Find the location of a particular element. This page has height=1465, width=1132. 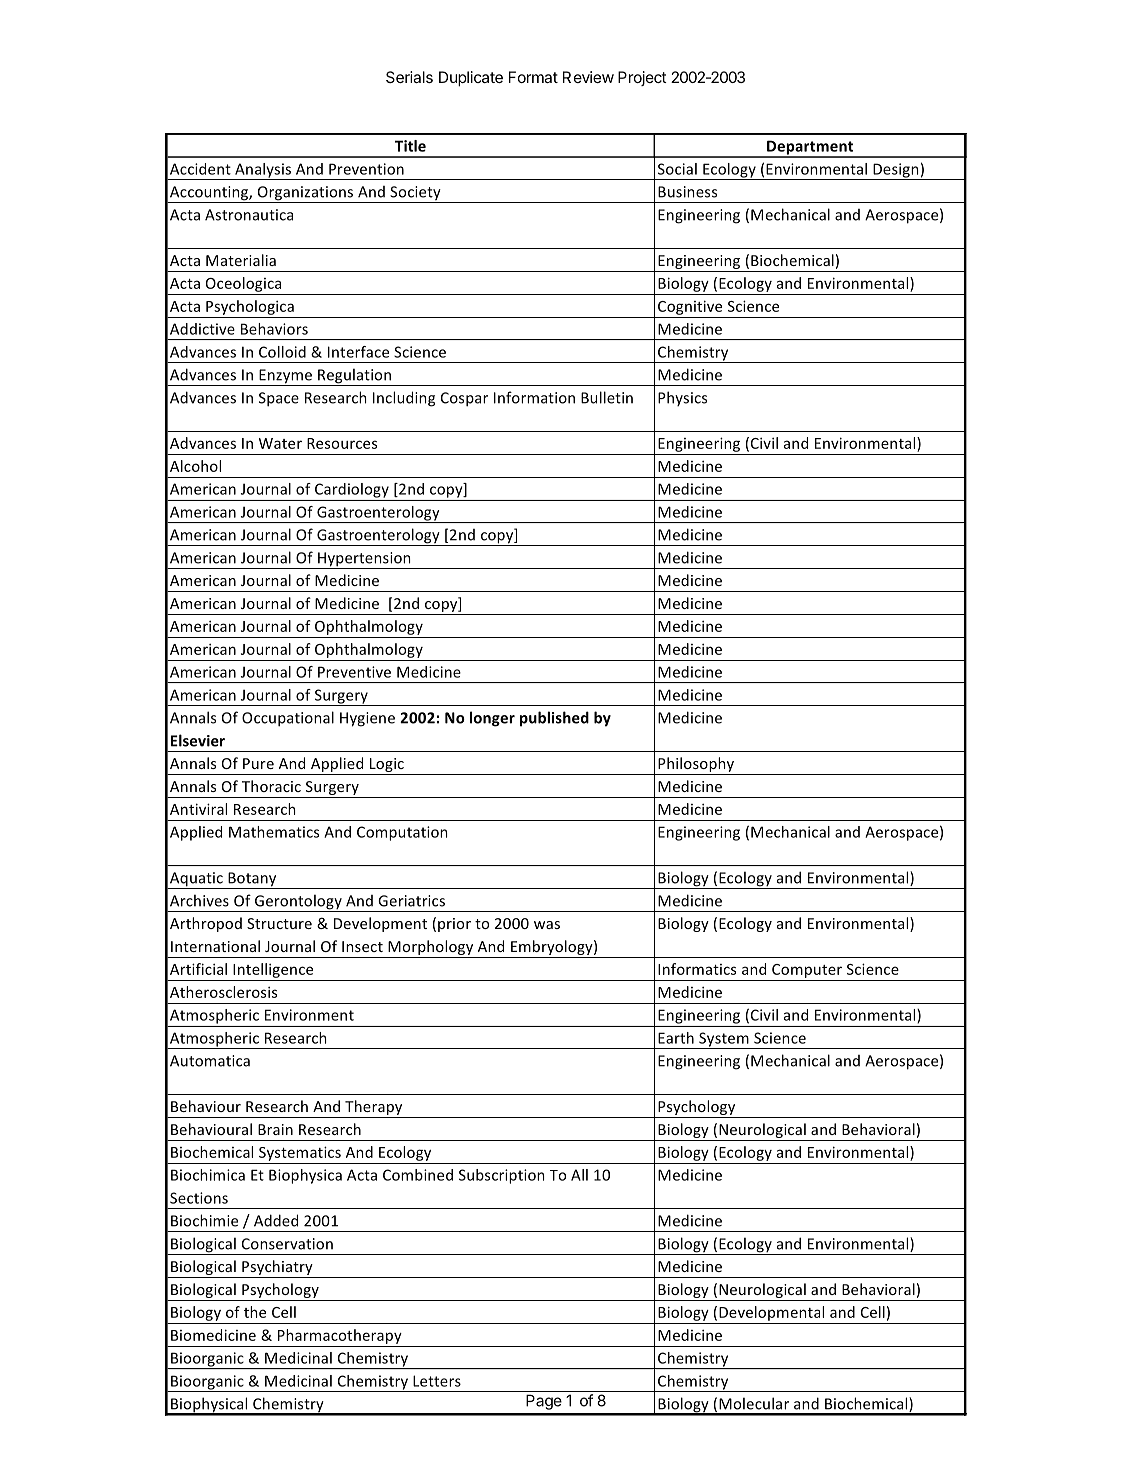

Bulletin is located at coordinates (607, 397).
